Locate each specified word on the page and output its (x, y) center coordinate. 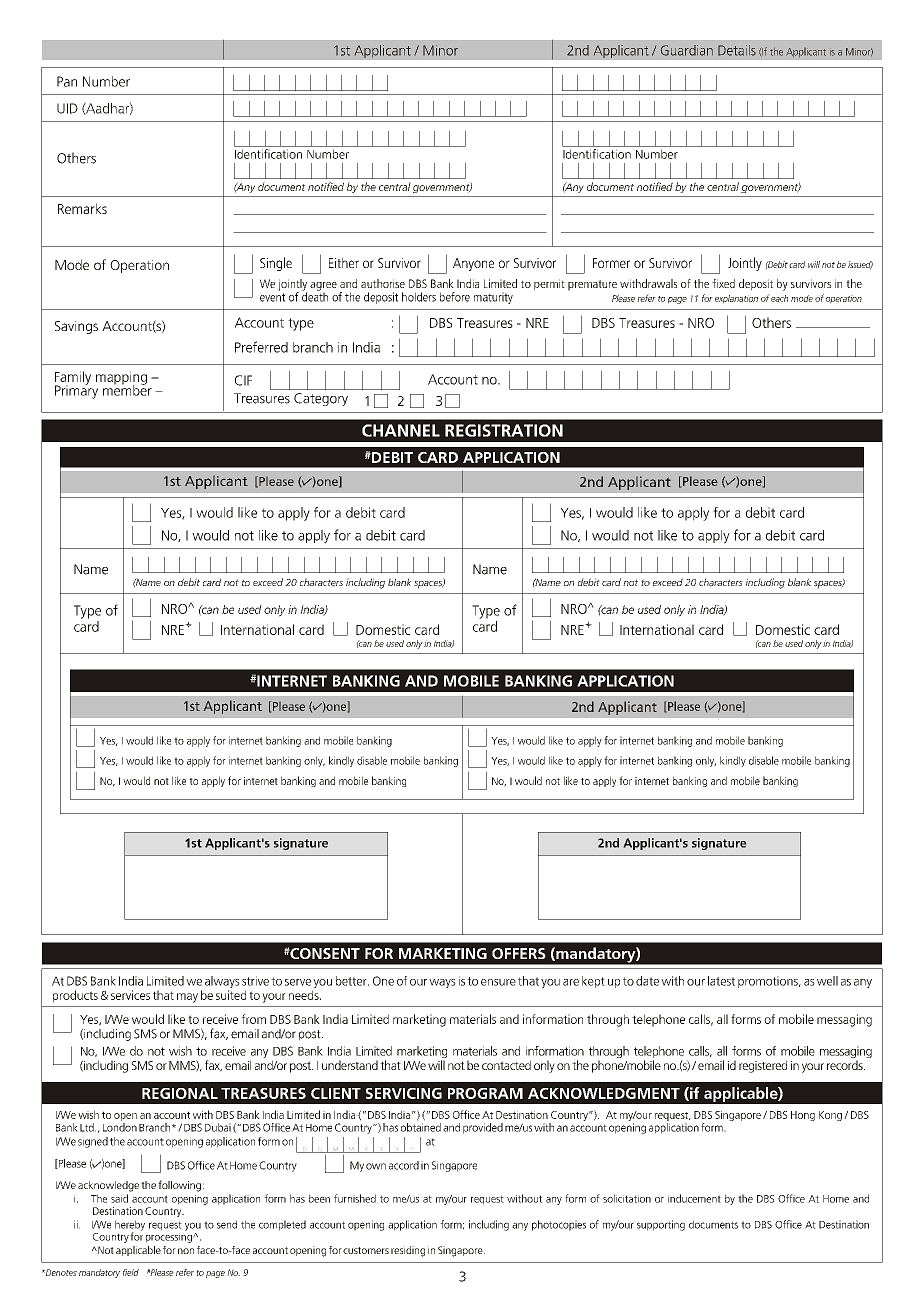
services (130, 995)
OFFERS (519, 953)
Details (737, 50)
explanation (736, 299)
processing (170, 1236)
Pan (67, 81)
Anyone (473, 264)
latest (721, 981)
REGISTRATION (504, 430)
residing (408, 1251)
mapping (121, 379)
